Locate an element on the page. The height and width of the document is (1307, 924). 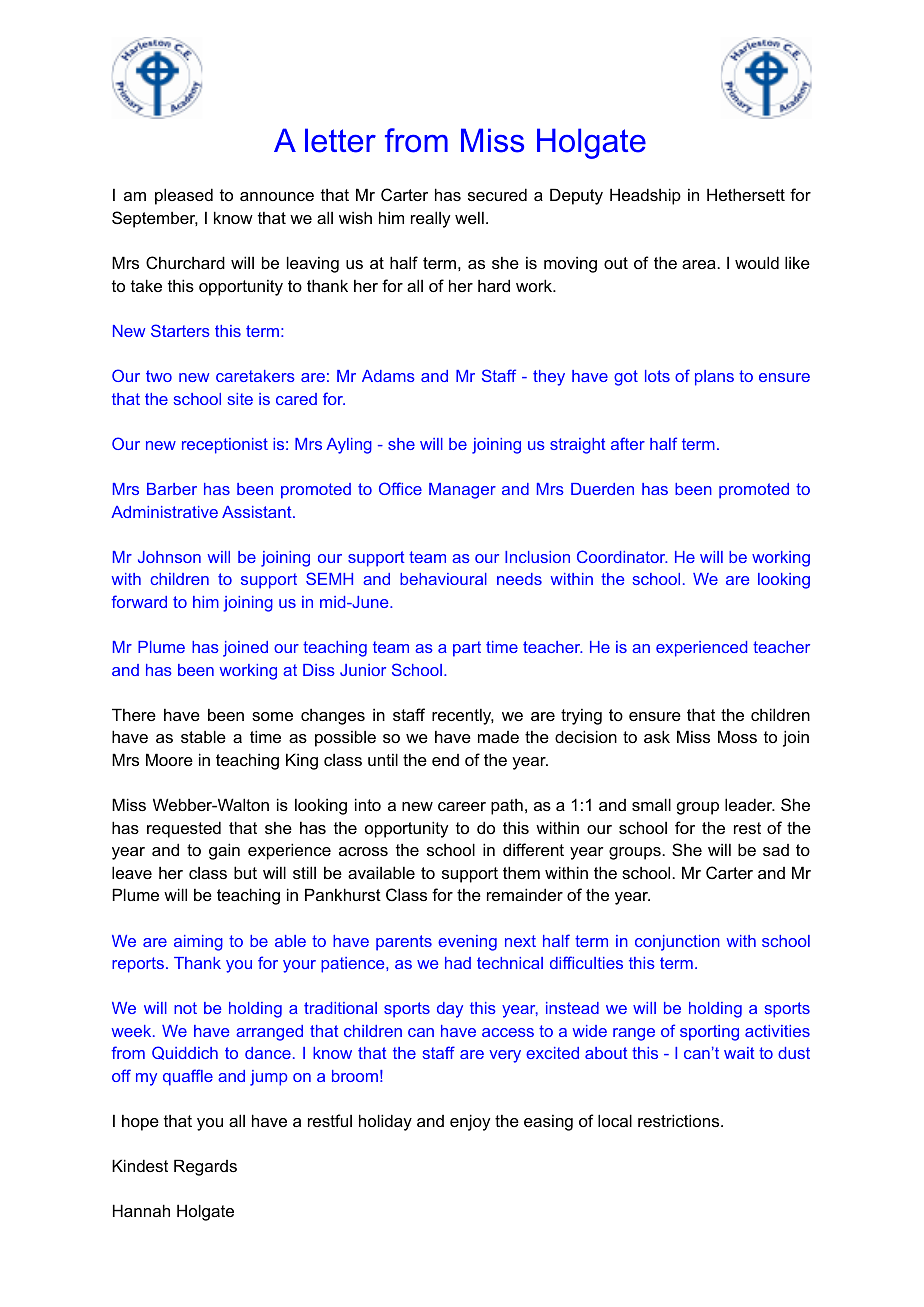
secured is located at coordinates (497, 194).
